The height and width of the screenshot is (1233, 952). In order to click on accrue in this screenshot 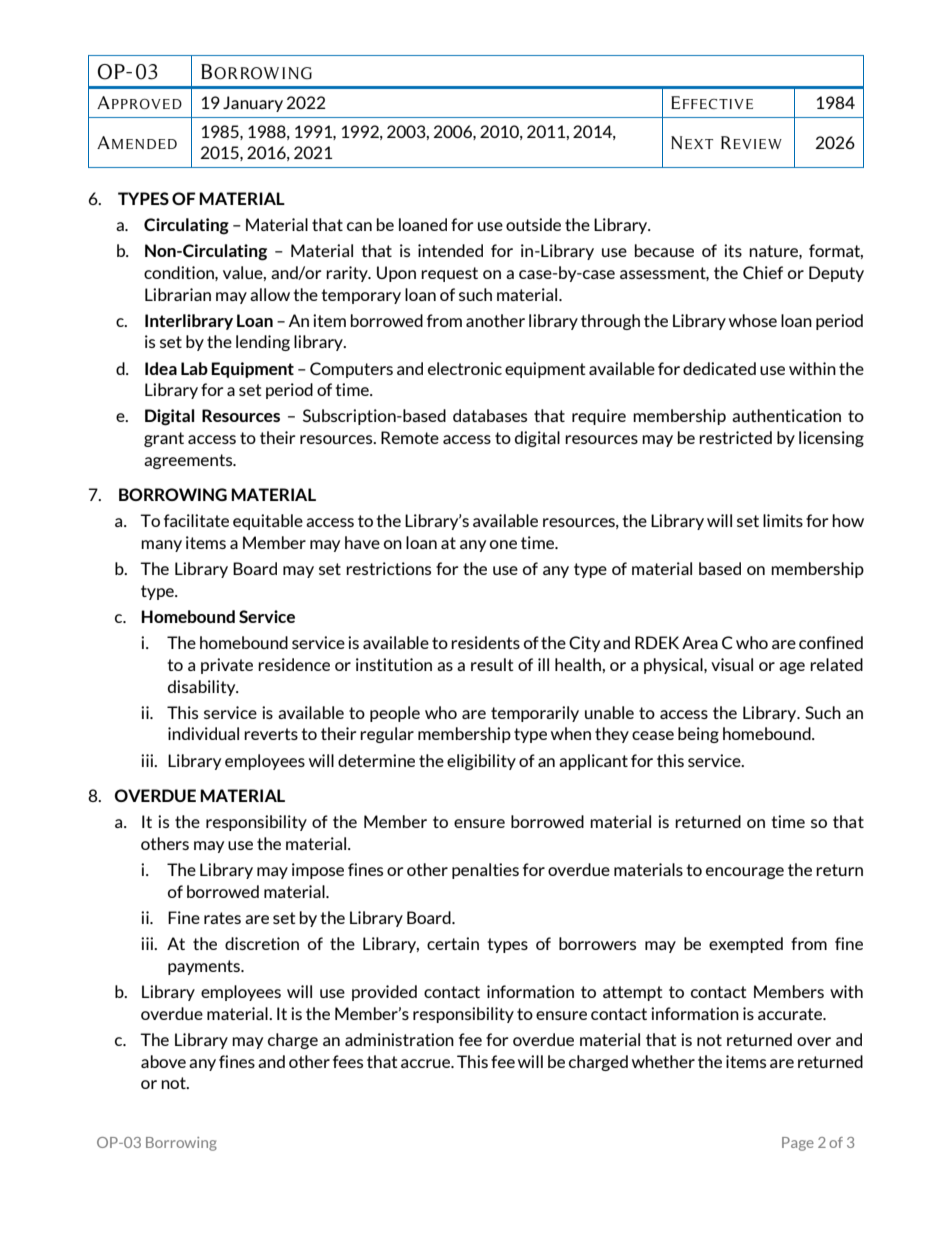, I will do `click(427, 1063)`.
